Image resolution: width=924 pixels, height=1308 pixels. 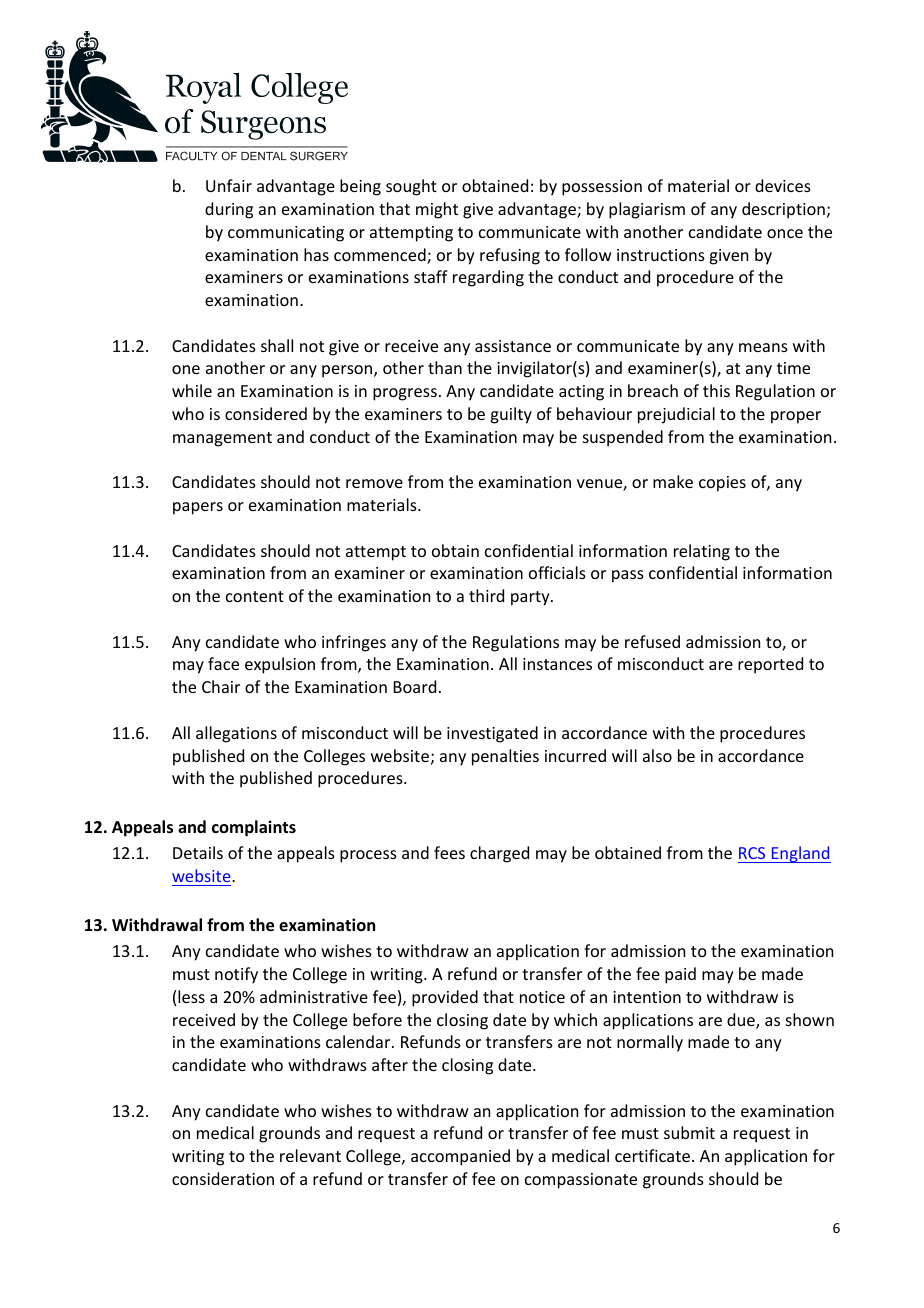 I want to click on description, so click(x=783, y=210).
